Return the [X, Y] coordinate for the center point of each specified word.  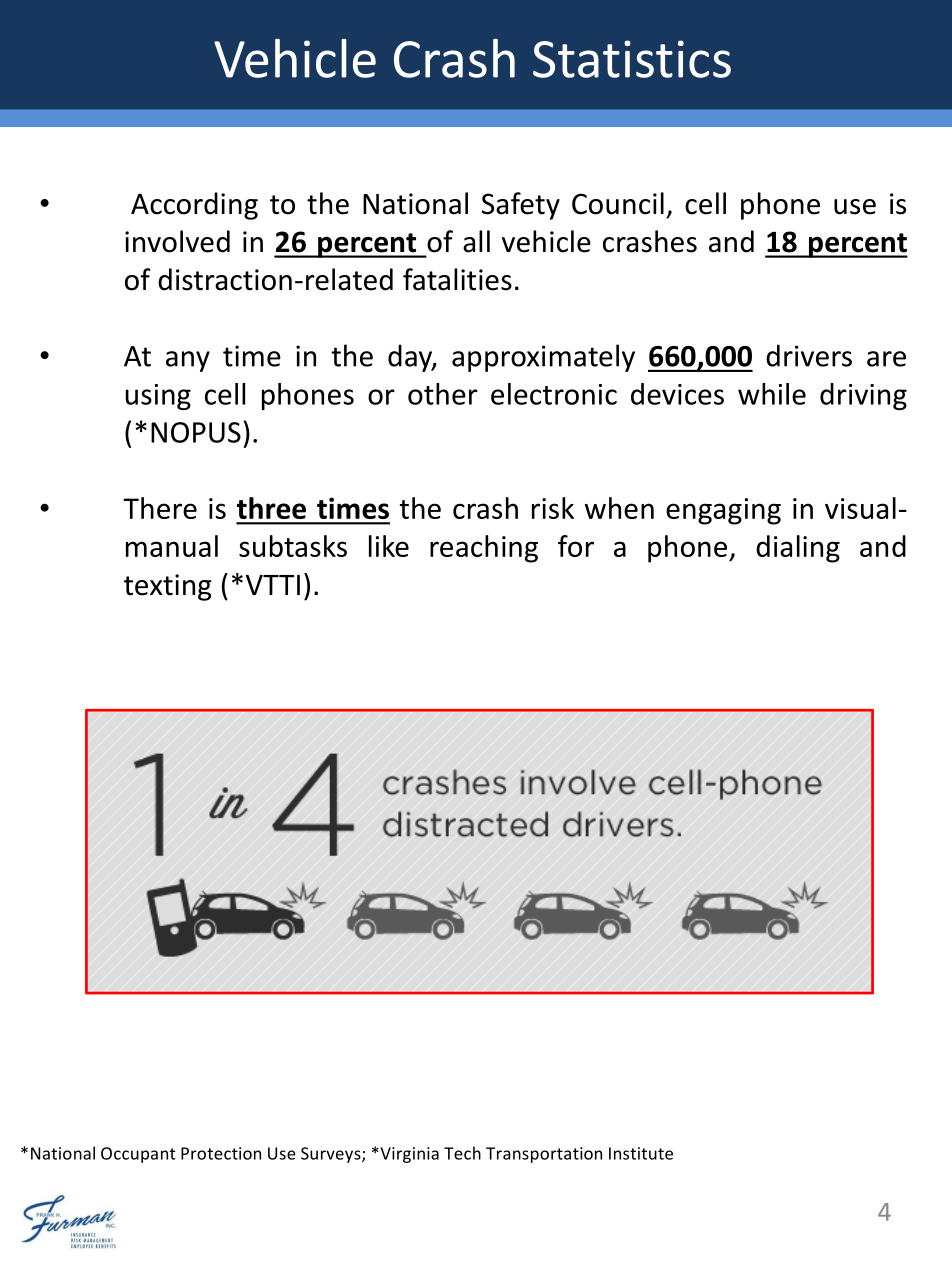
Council [618, 203]
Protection [221, 1153]
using [158, 397]
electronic [554, 394]
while [772, 394]
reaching [484, 549]
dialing [798, 549]
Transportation [544, 1155]
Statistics [632, 59]
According [194, 206]
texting [168, 587]
